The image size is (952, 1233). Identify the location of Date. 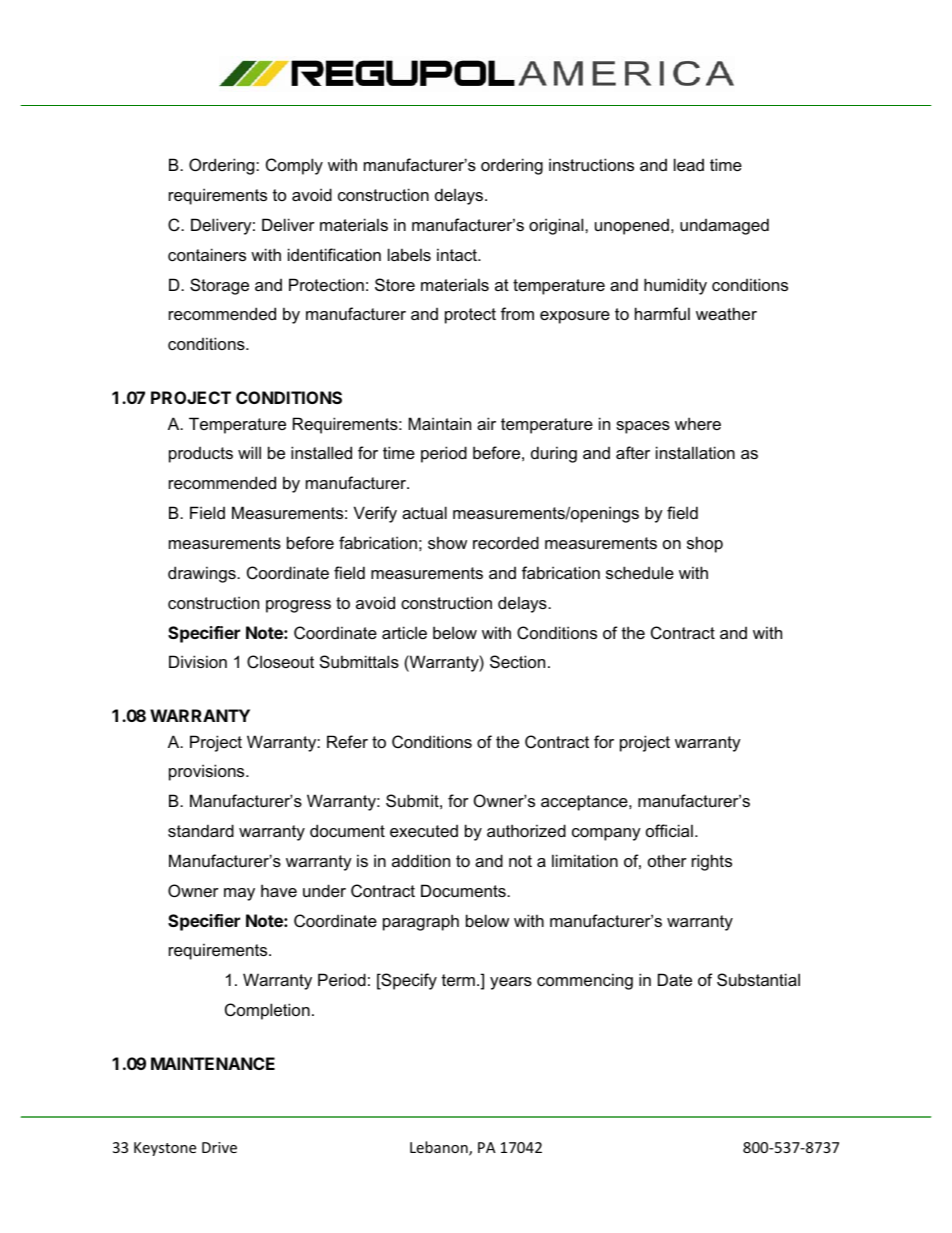
(675, 979).
